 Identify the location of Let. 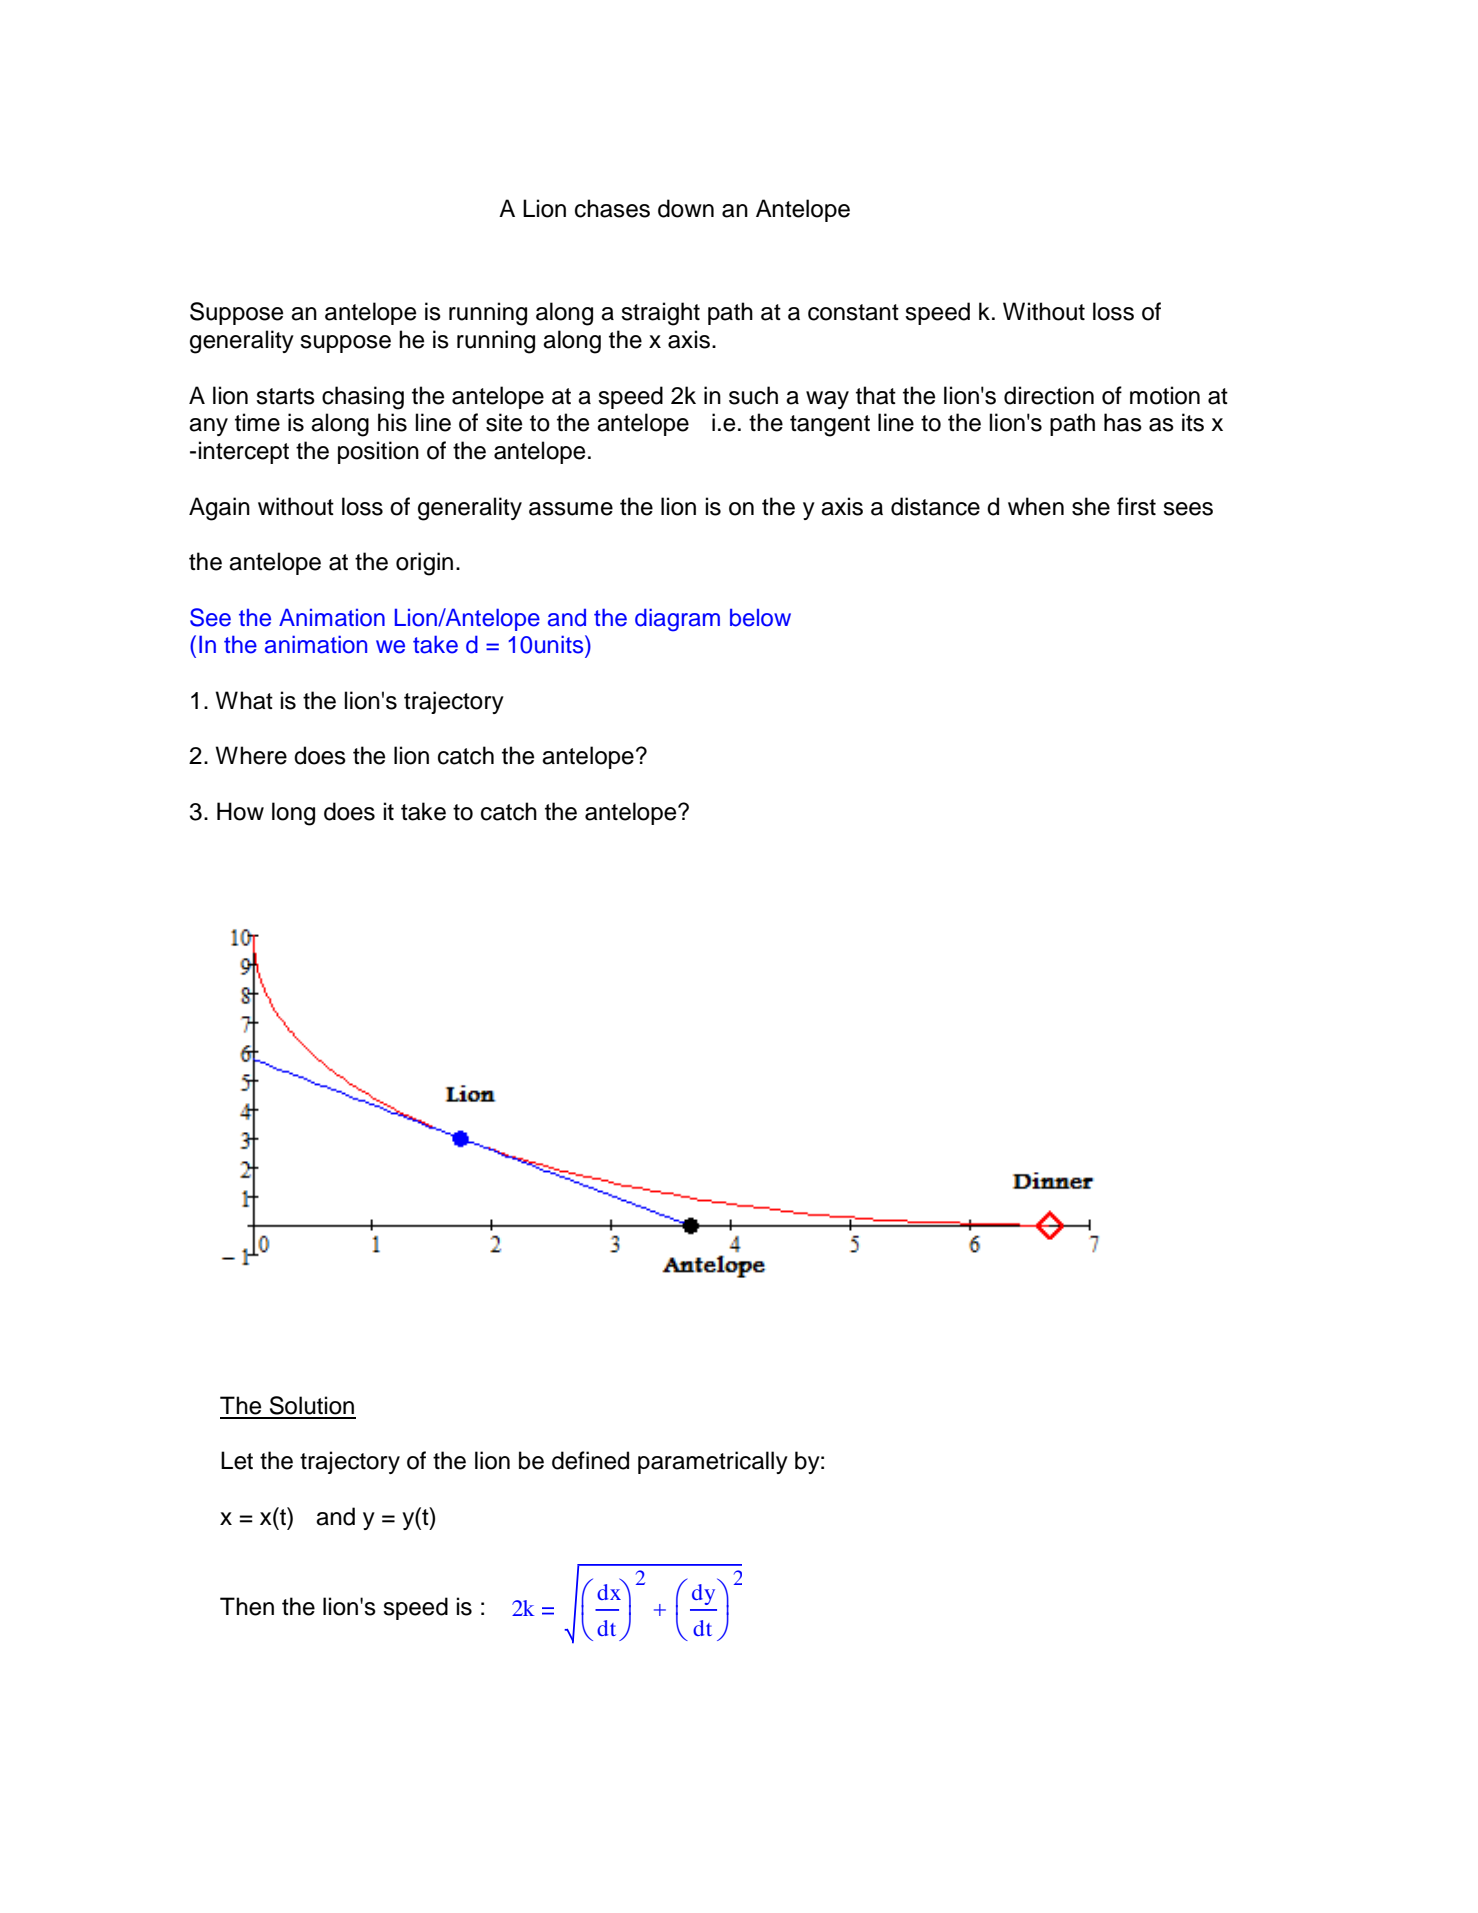
(237, 1460).
